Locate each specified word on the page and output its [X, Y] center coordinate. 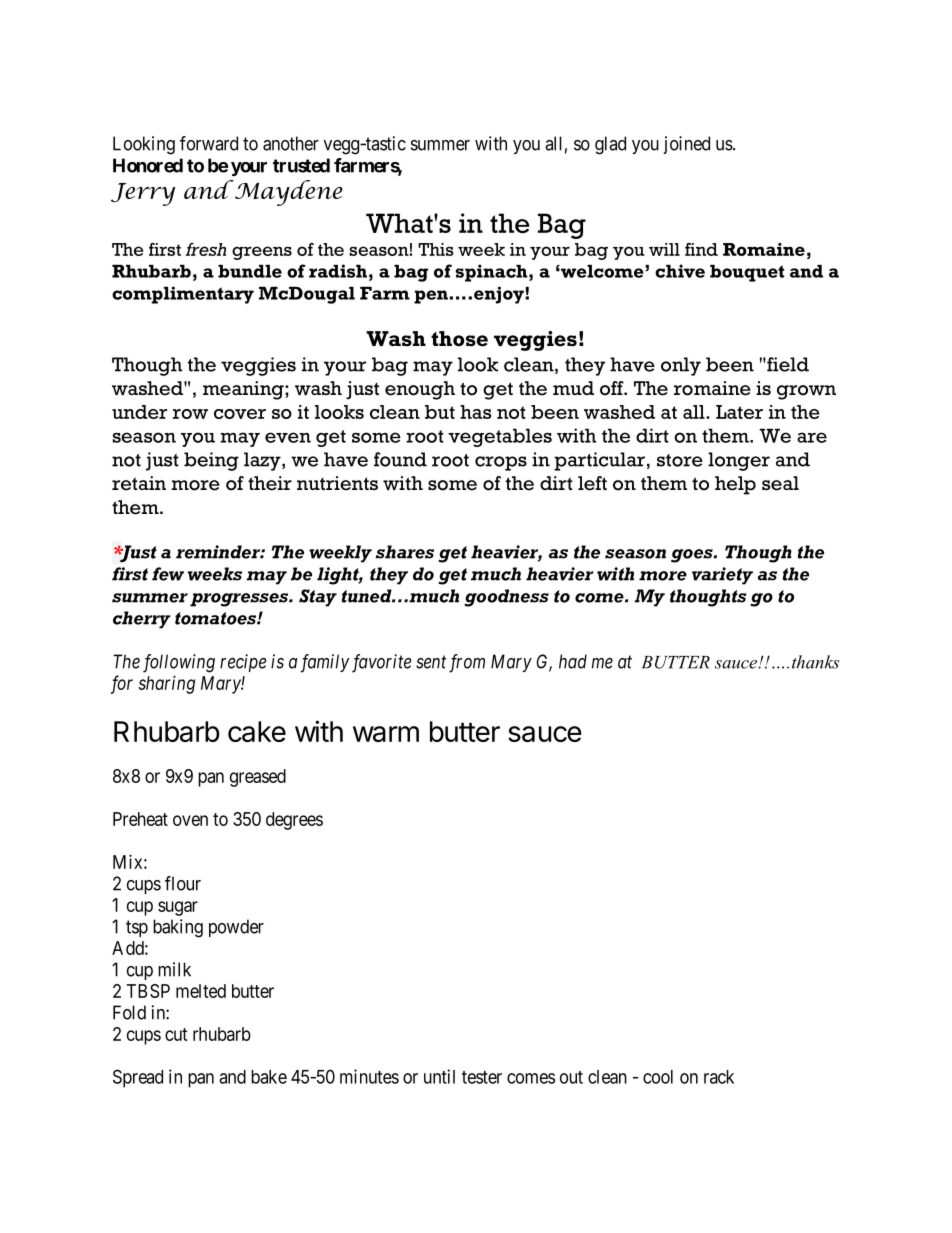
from [467, 663]
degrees [294, 821]
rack [719, 1077]
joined [686, 145]
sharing [166, 684]
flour [183, 883]
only [681, 366]
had [573, 661]
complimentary [183, 295]
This [436, 249]
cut [176, 1034]
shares [405, 552]
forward [209, 143]
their [270, 483]
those [459, 339]
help [735, 485]
